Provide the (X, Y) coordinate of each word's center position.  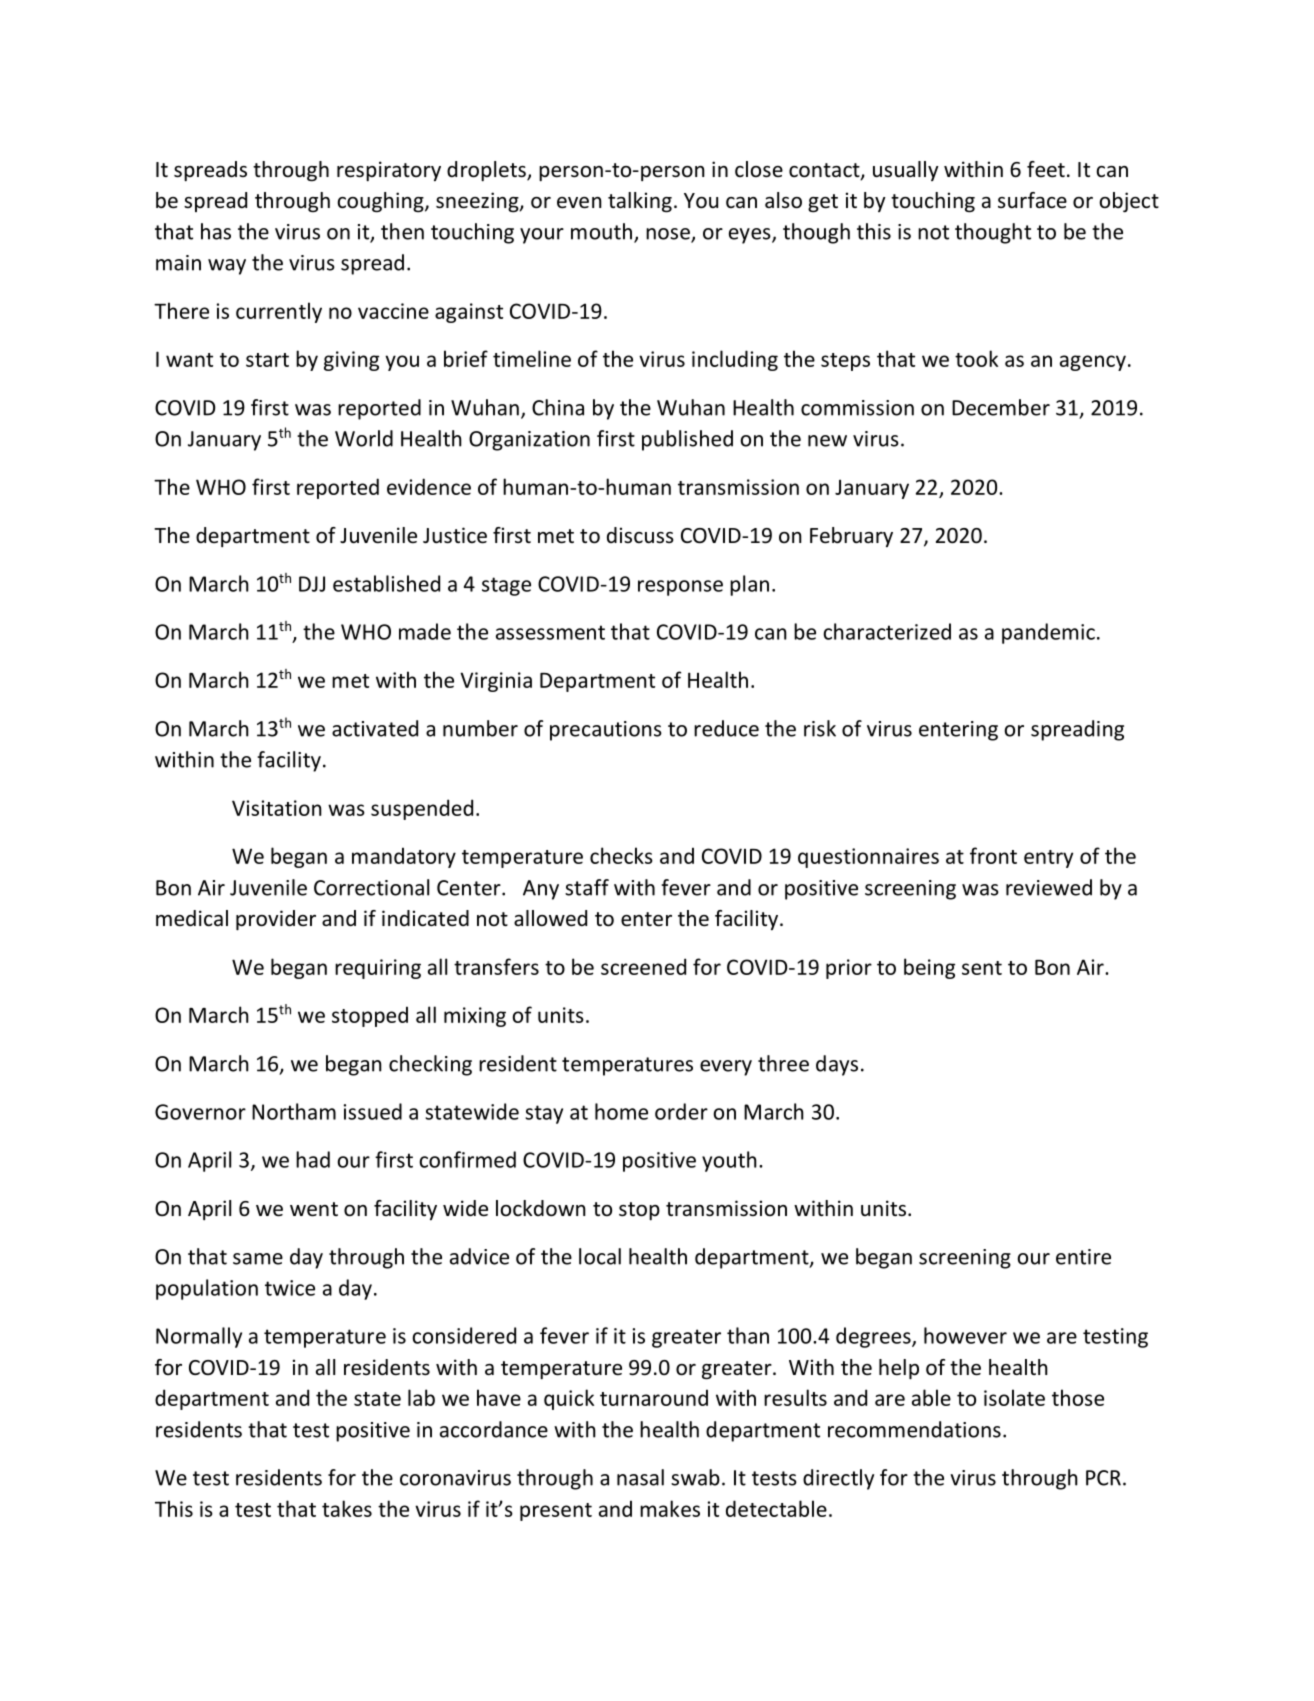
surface (1032, 200)
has (216, 231)
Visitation (277, 808)
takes (347, 1508)
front (993, 855)
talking (640, 202)
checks (621, 855)
